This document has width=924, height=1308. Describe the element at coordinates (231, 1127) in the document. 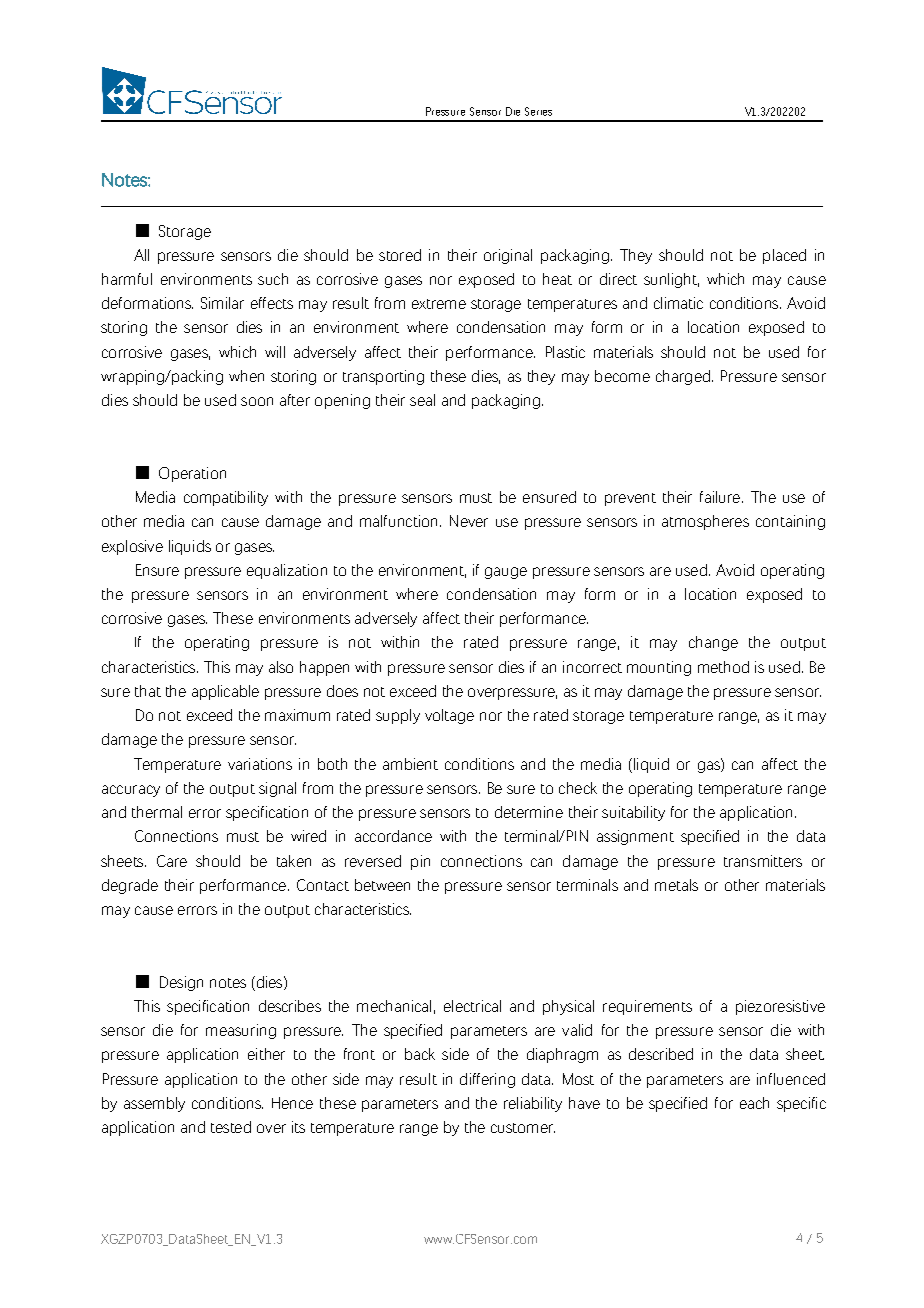

I see `tested` at that location.
